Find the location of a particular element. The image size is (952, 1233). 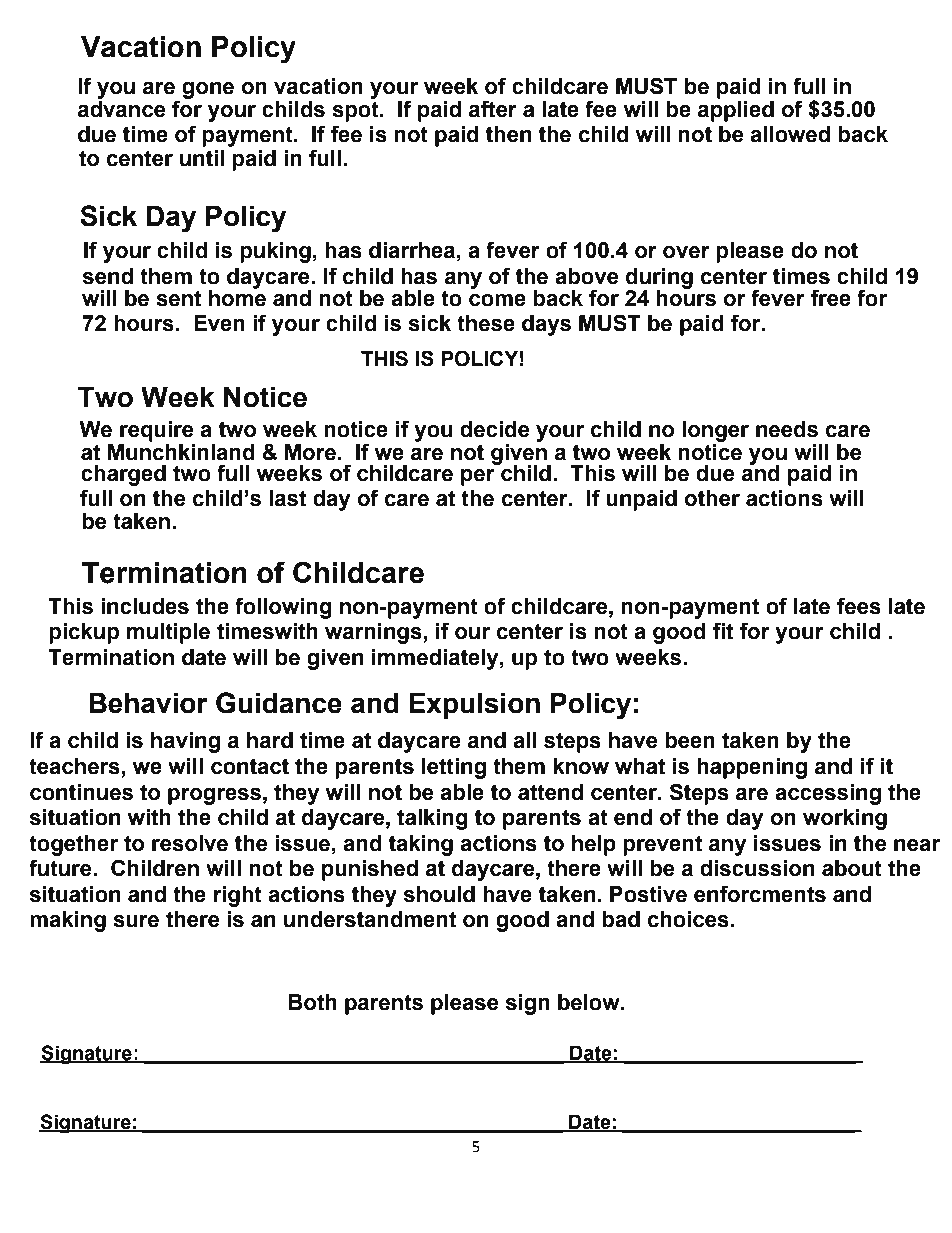

contact is located at coordinates (250, 766).
